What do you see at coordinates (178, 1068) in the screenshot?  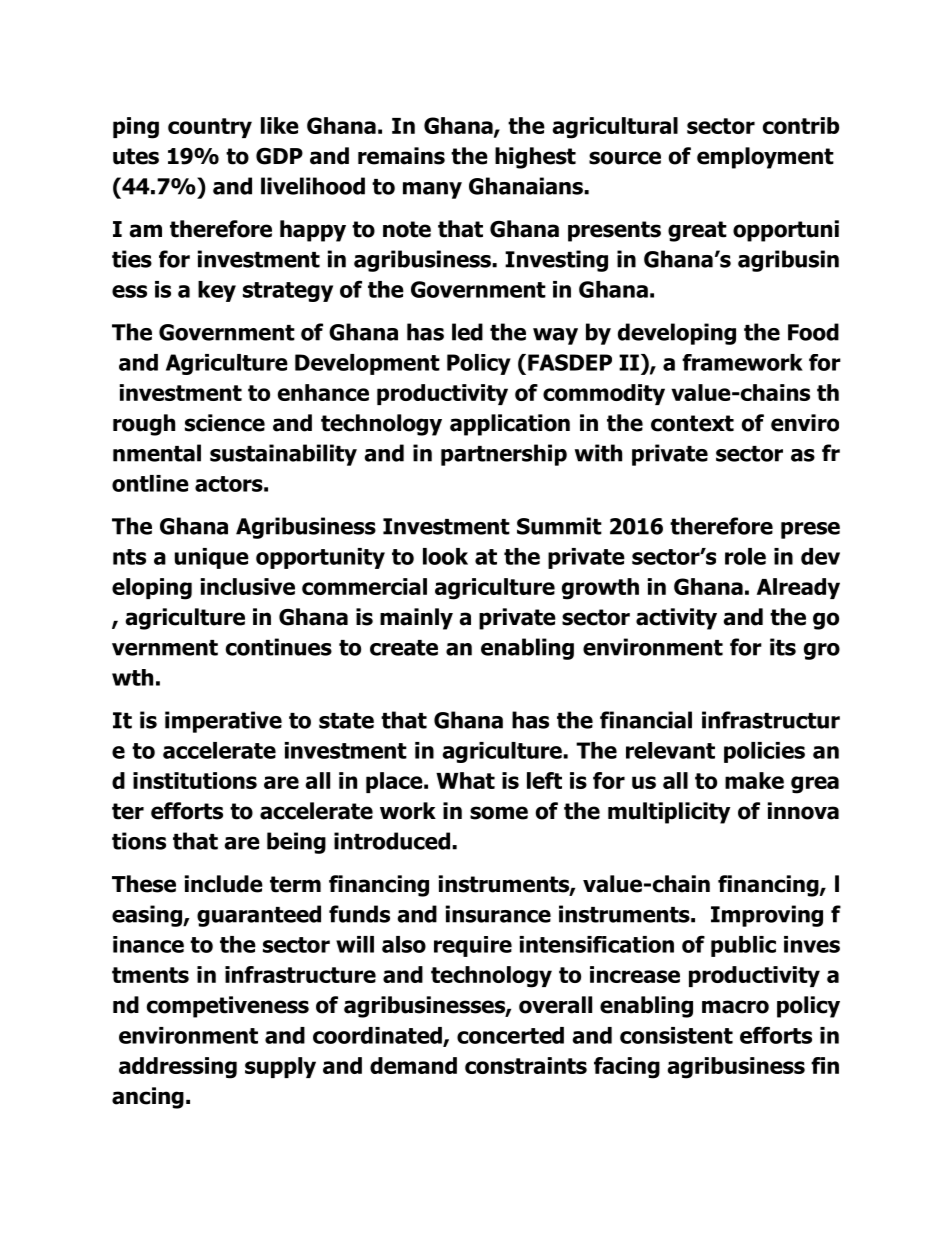 I see `addressing` at bounding box center [178, 1068].
